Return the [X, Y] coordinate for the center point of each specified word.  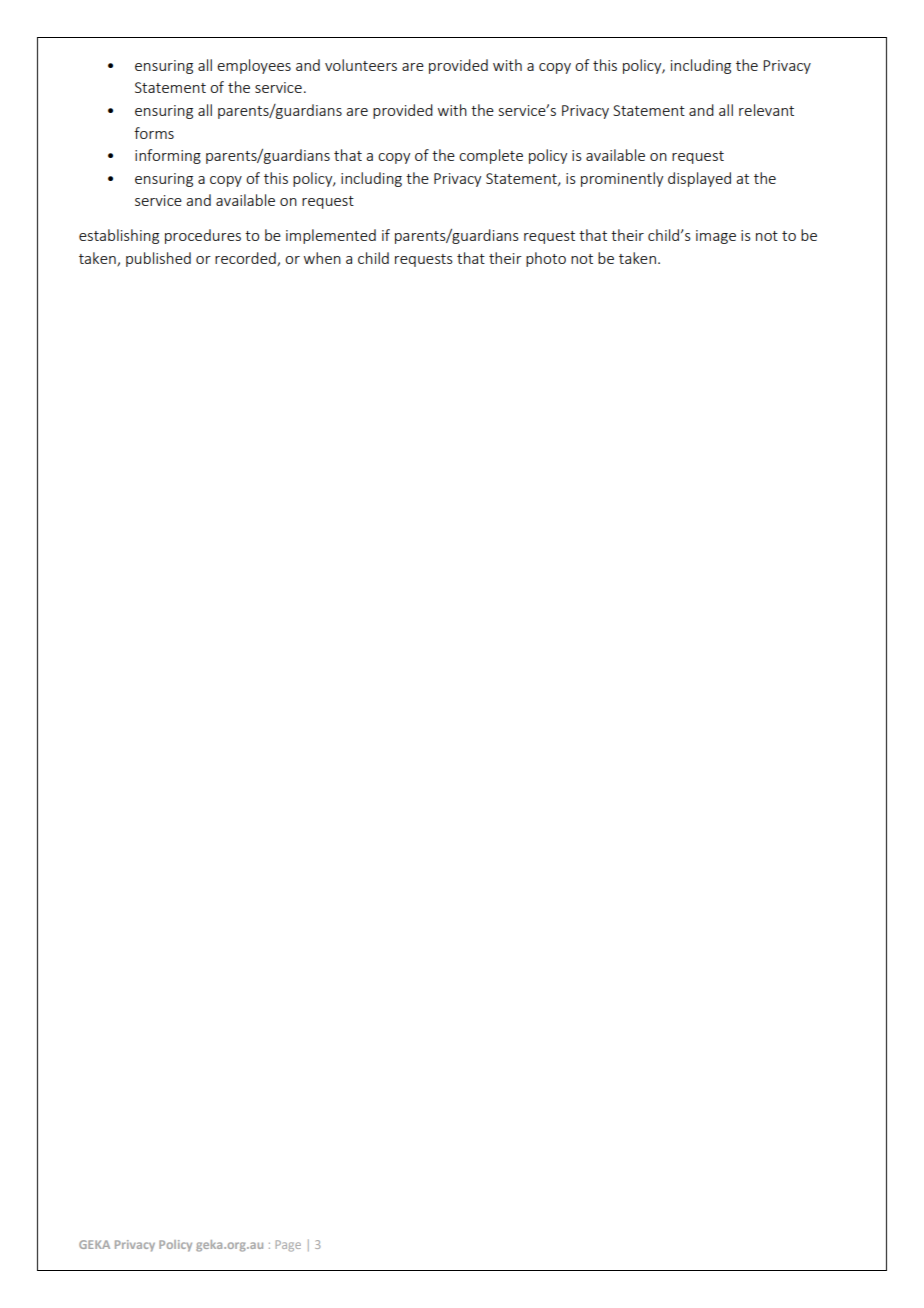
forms [154, 133]
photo [546, 259]
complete [491, 156]
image [716, 237]
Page [288, 1246]
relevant [766, 110]
